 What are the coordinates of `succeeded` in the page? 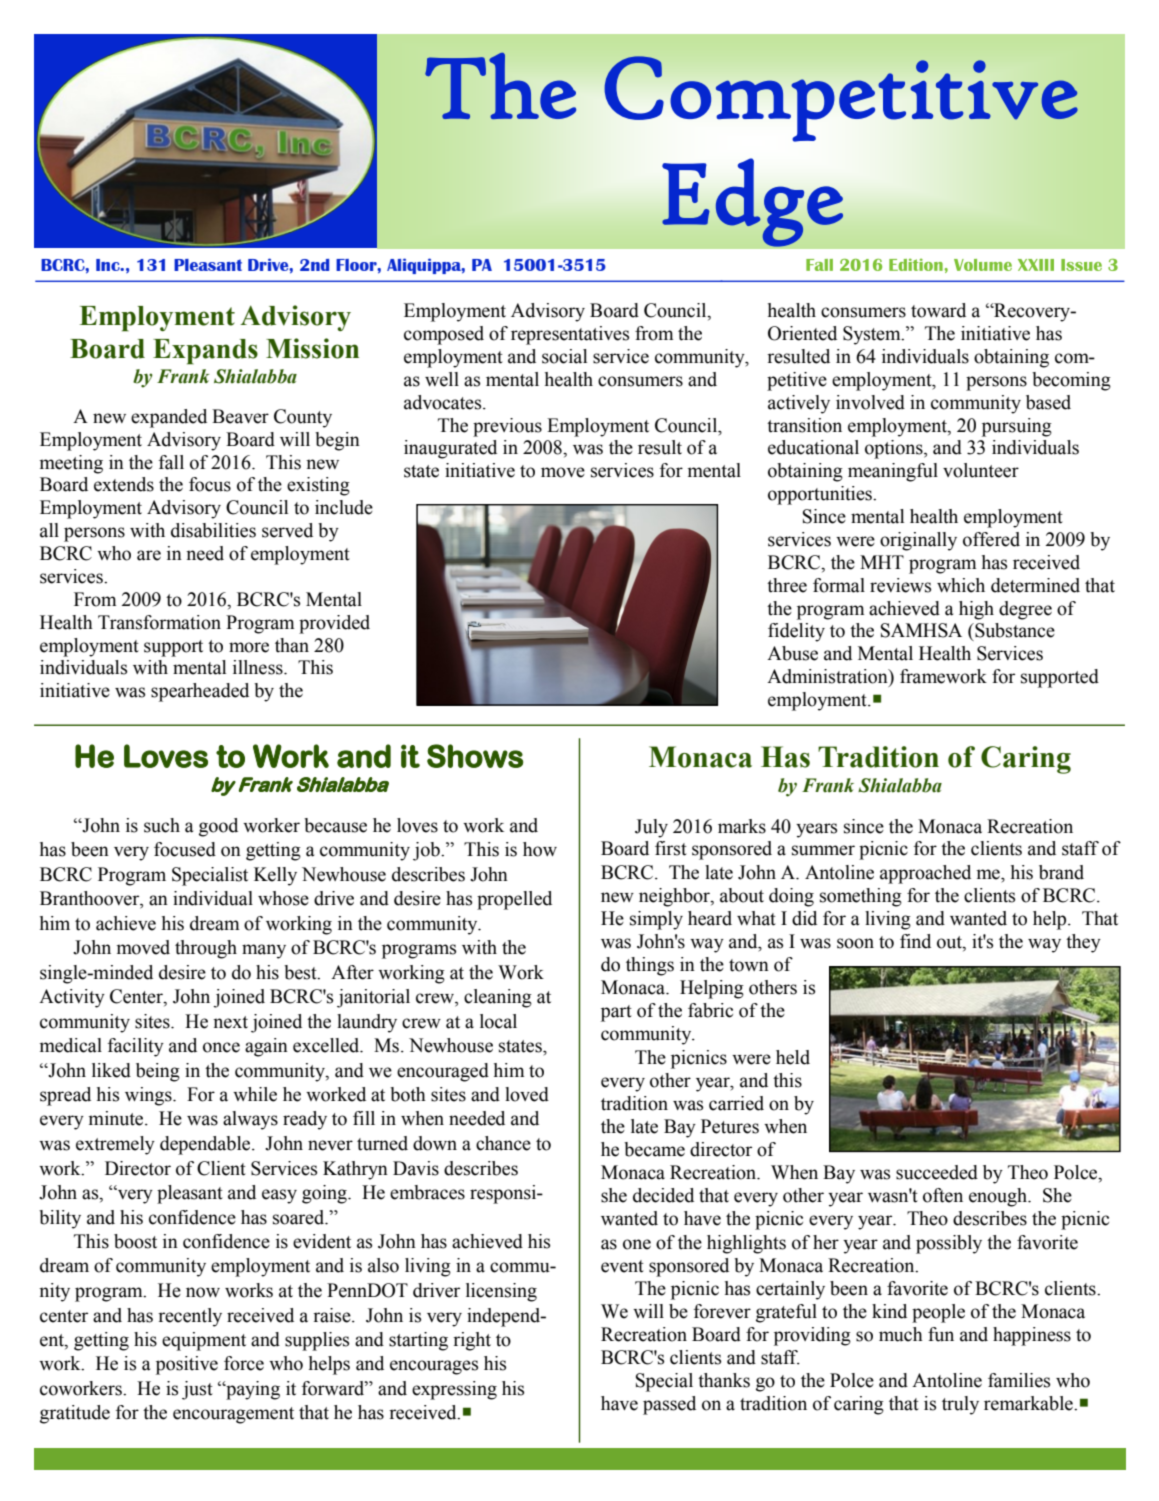 It's located at (937, 1172).
